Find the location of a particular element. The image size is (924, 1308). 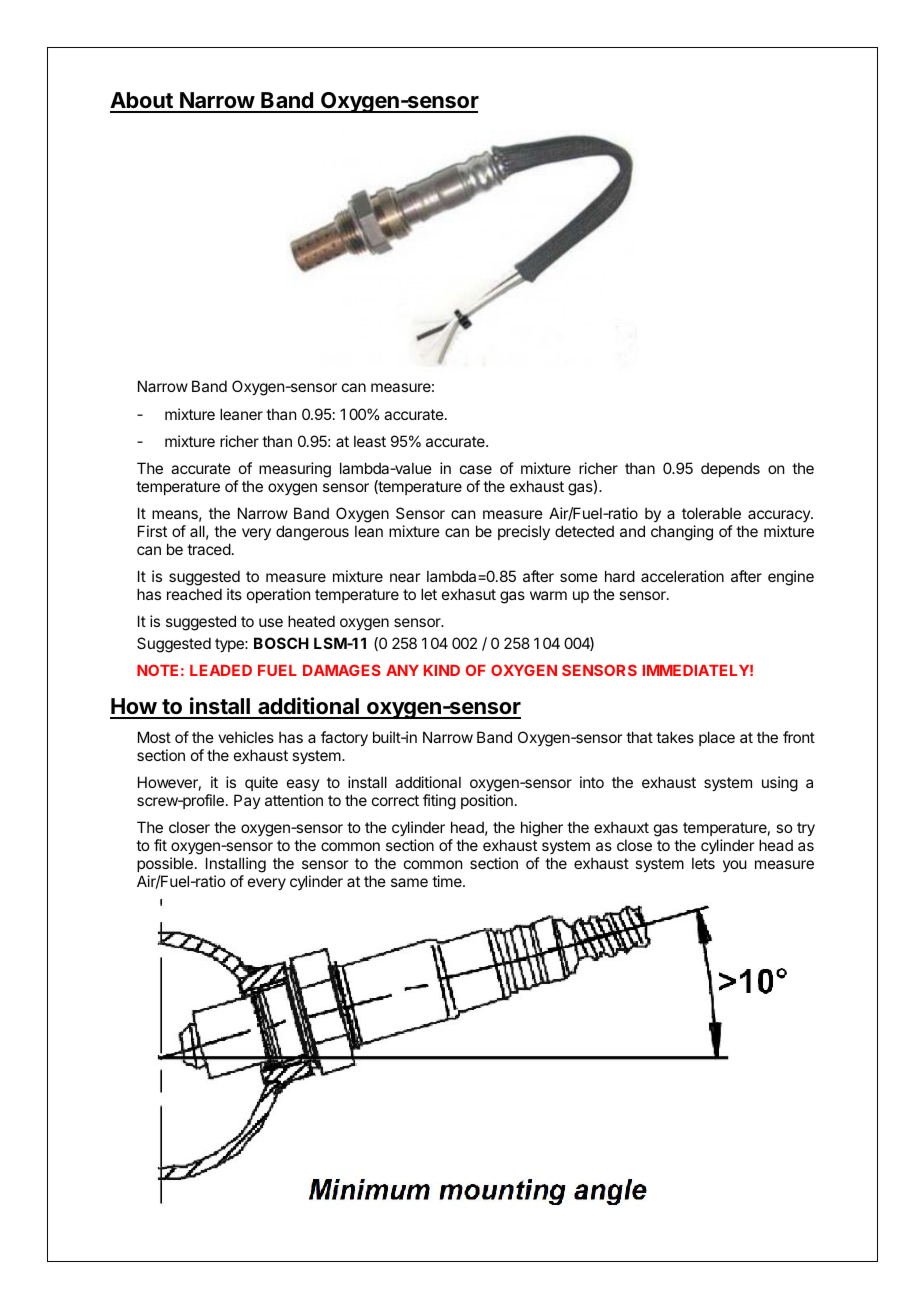

possible is located at coordinates (165, 864).
